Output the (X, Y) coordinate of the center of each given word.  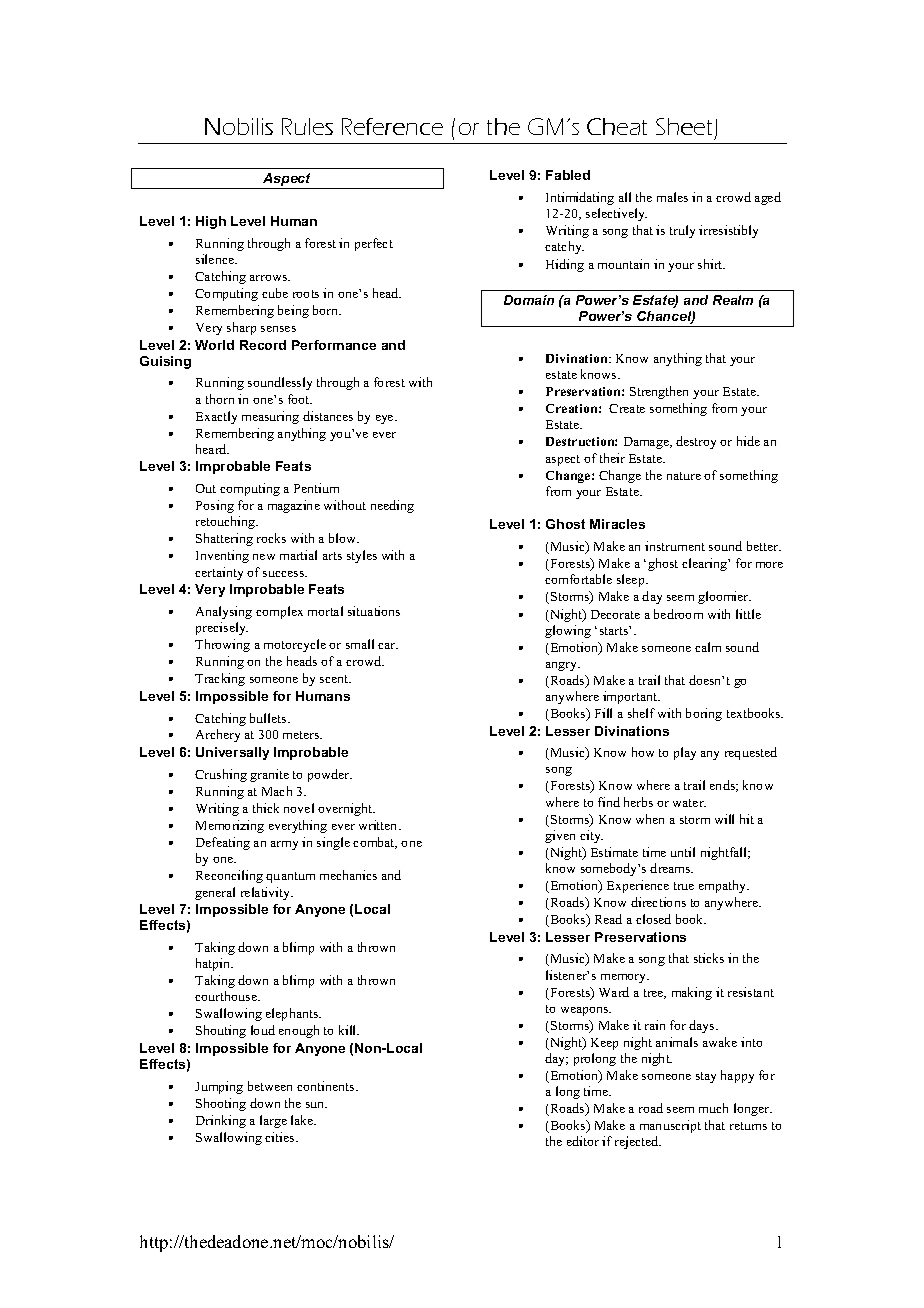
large (273, 1121)
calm (708, 647)
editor (583, 1141)
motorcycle (295, 645)
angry (563, 666)
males (672, 197)
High (211, 222)
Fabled (568, 175)
